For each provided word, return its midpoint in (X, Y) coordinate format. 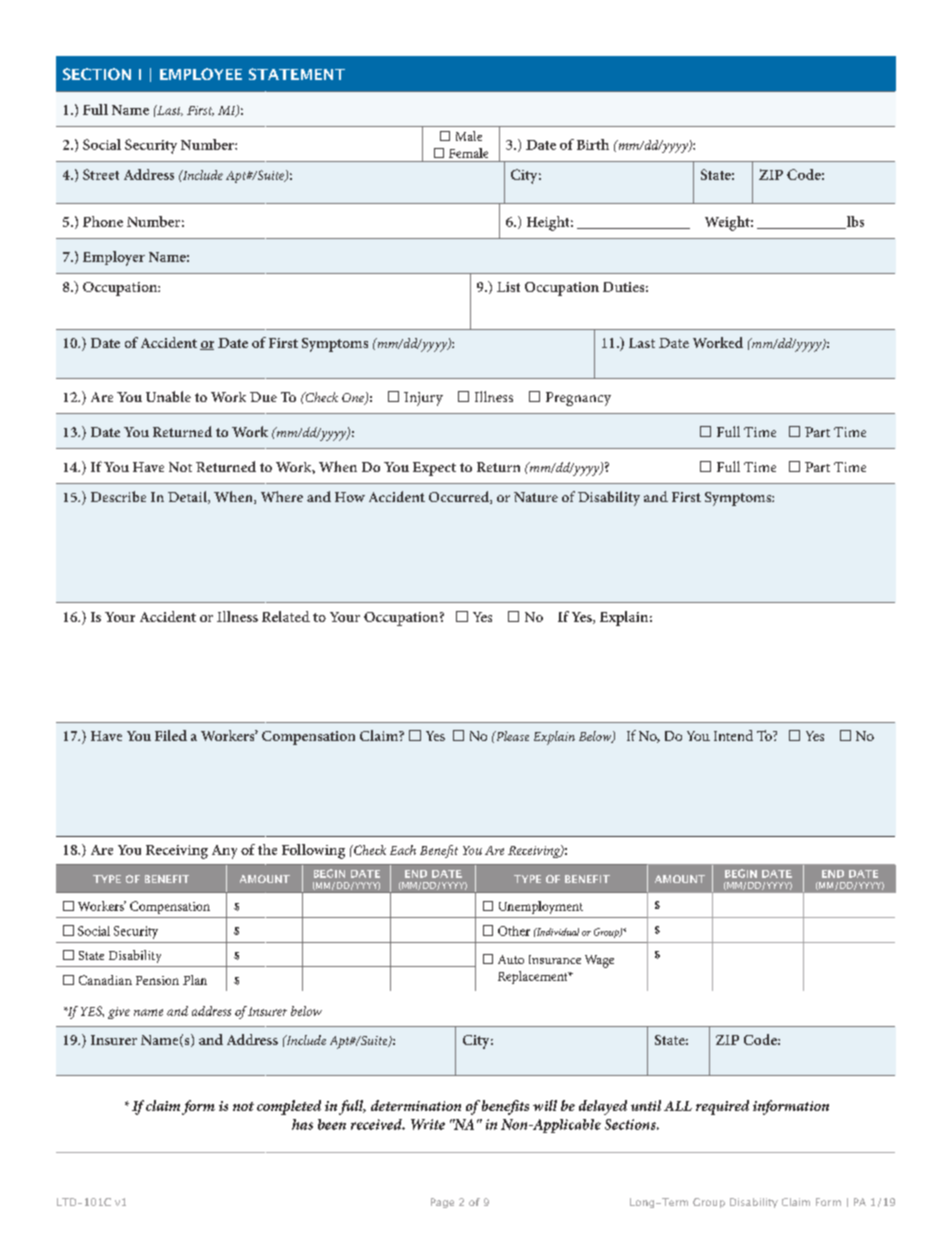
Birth (593, 144)
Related (286, 616)
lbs (854, 222)
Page (442, 1203)
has (302, 1124)
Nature (536, 497)
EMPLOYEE (201, 74)
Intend (733, 735)
